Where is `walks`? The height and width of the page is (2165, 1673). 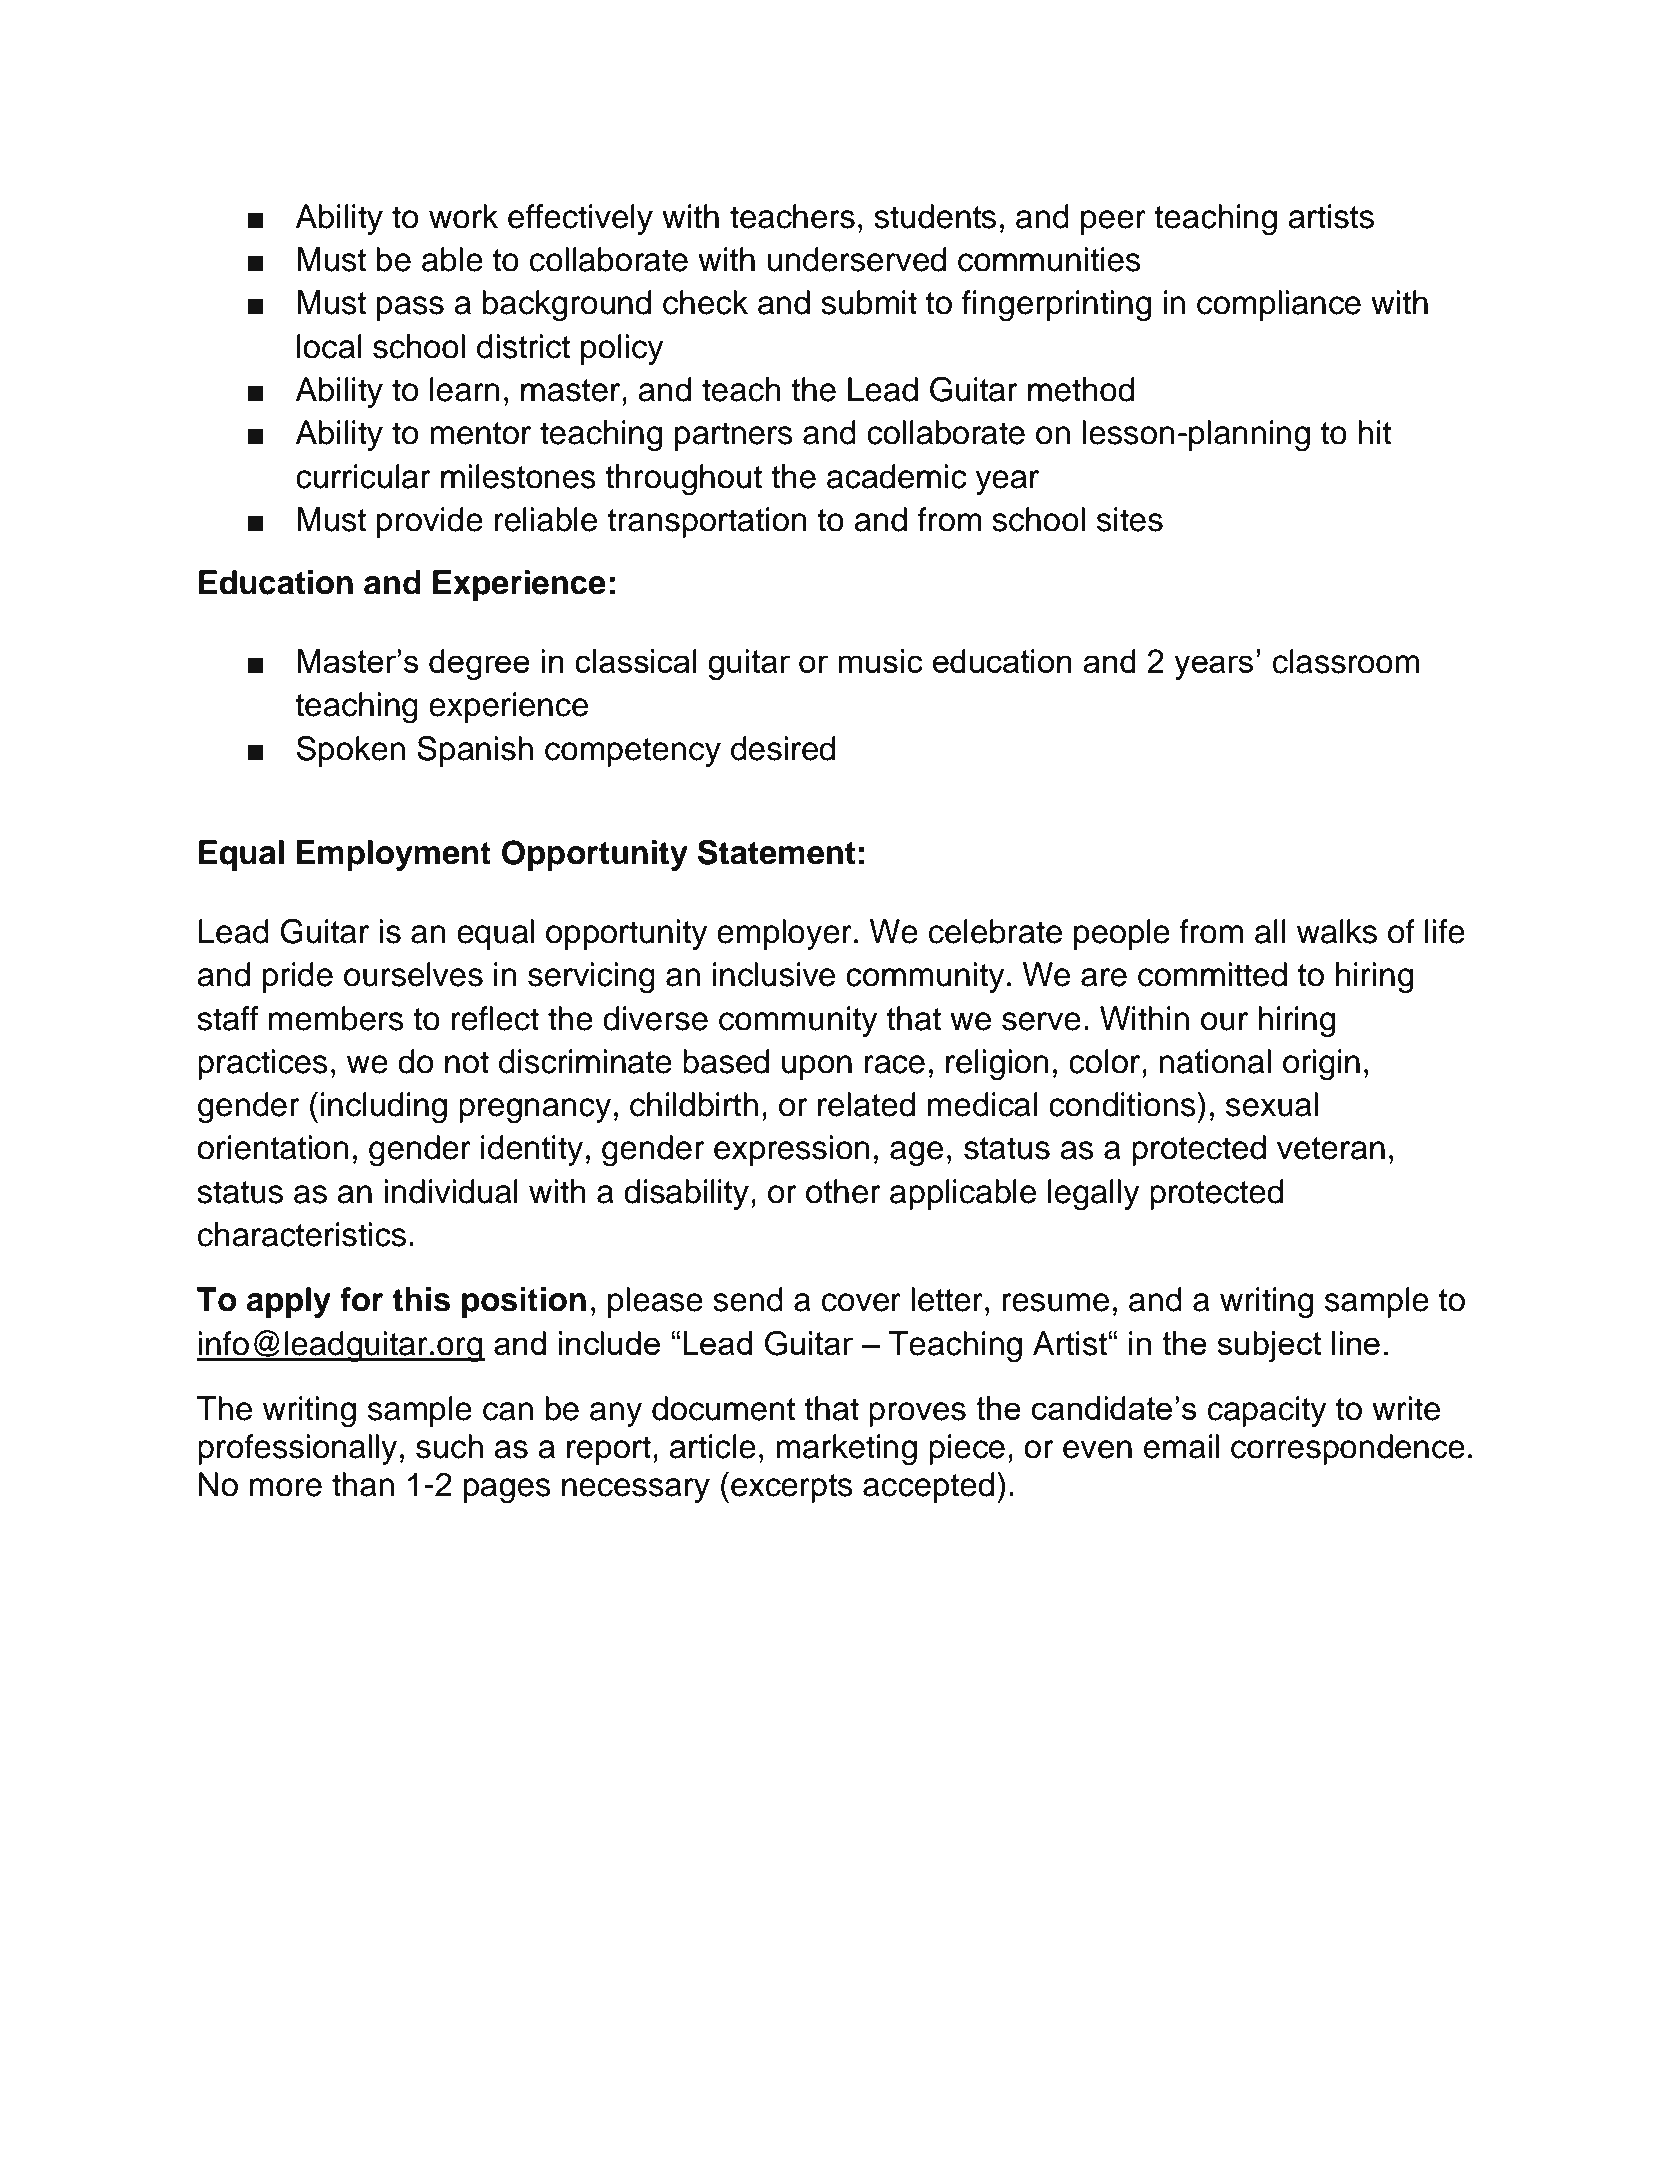
walks is located at coordinates (1337, 931).
